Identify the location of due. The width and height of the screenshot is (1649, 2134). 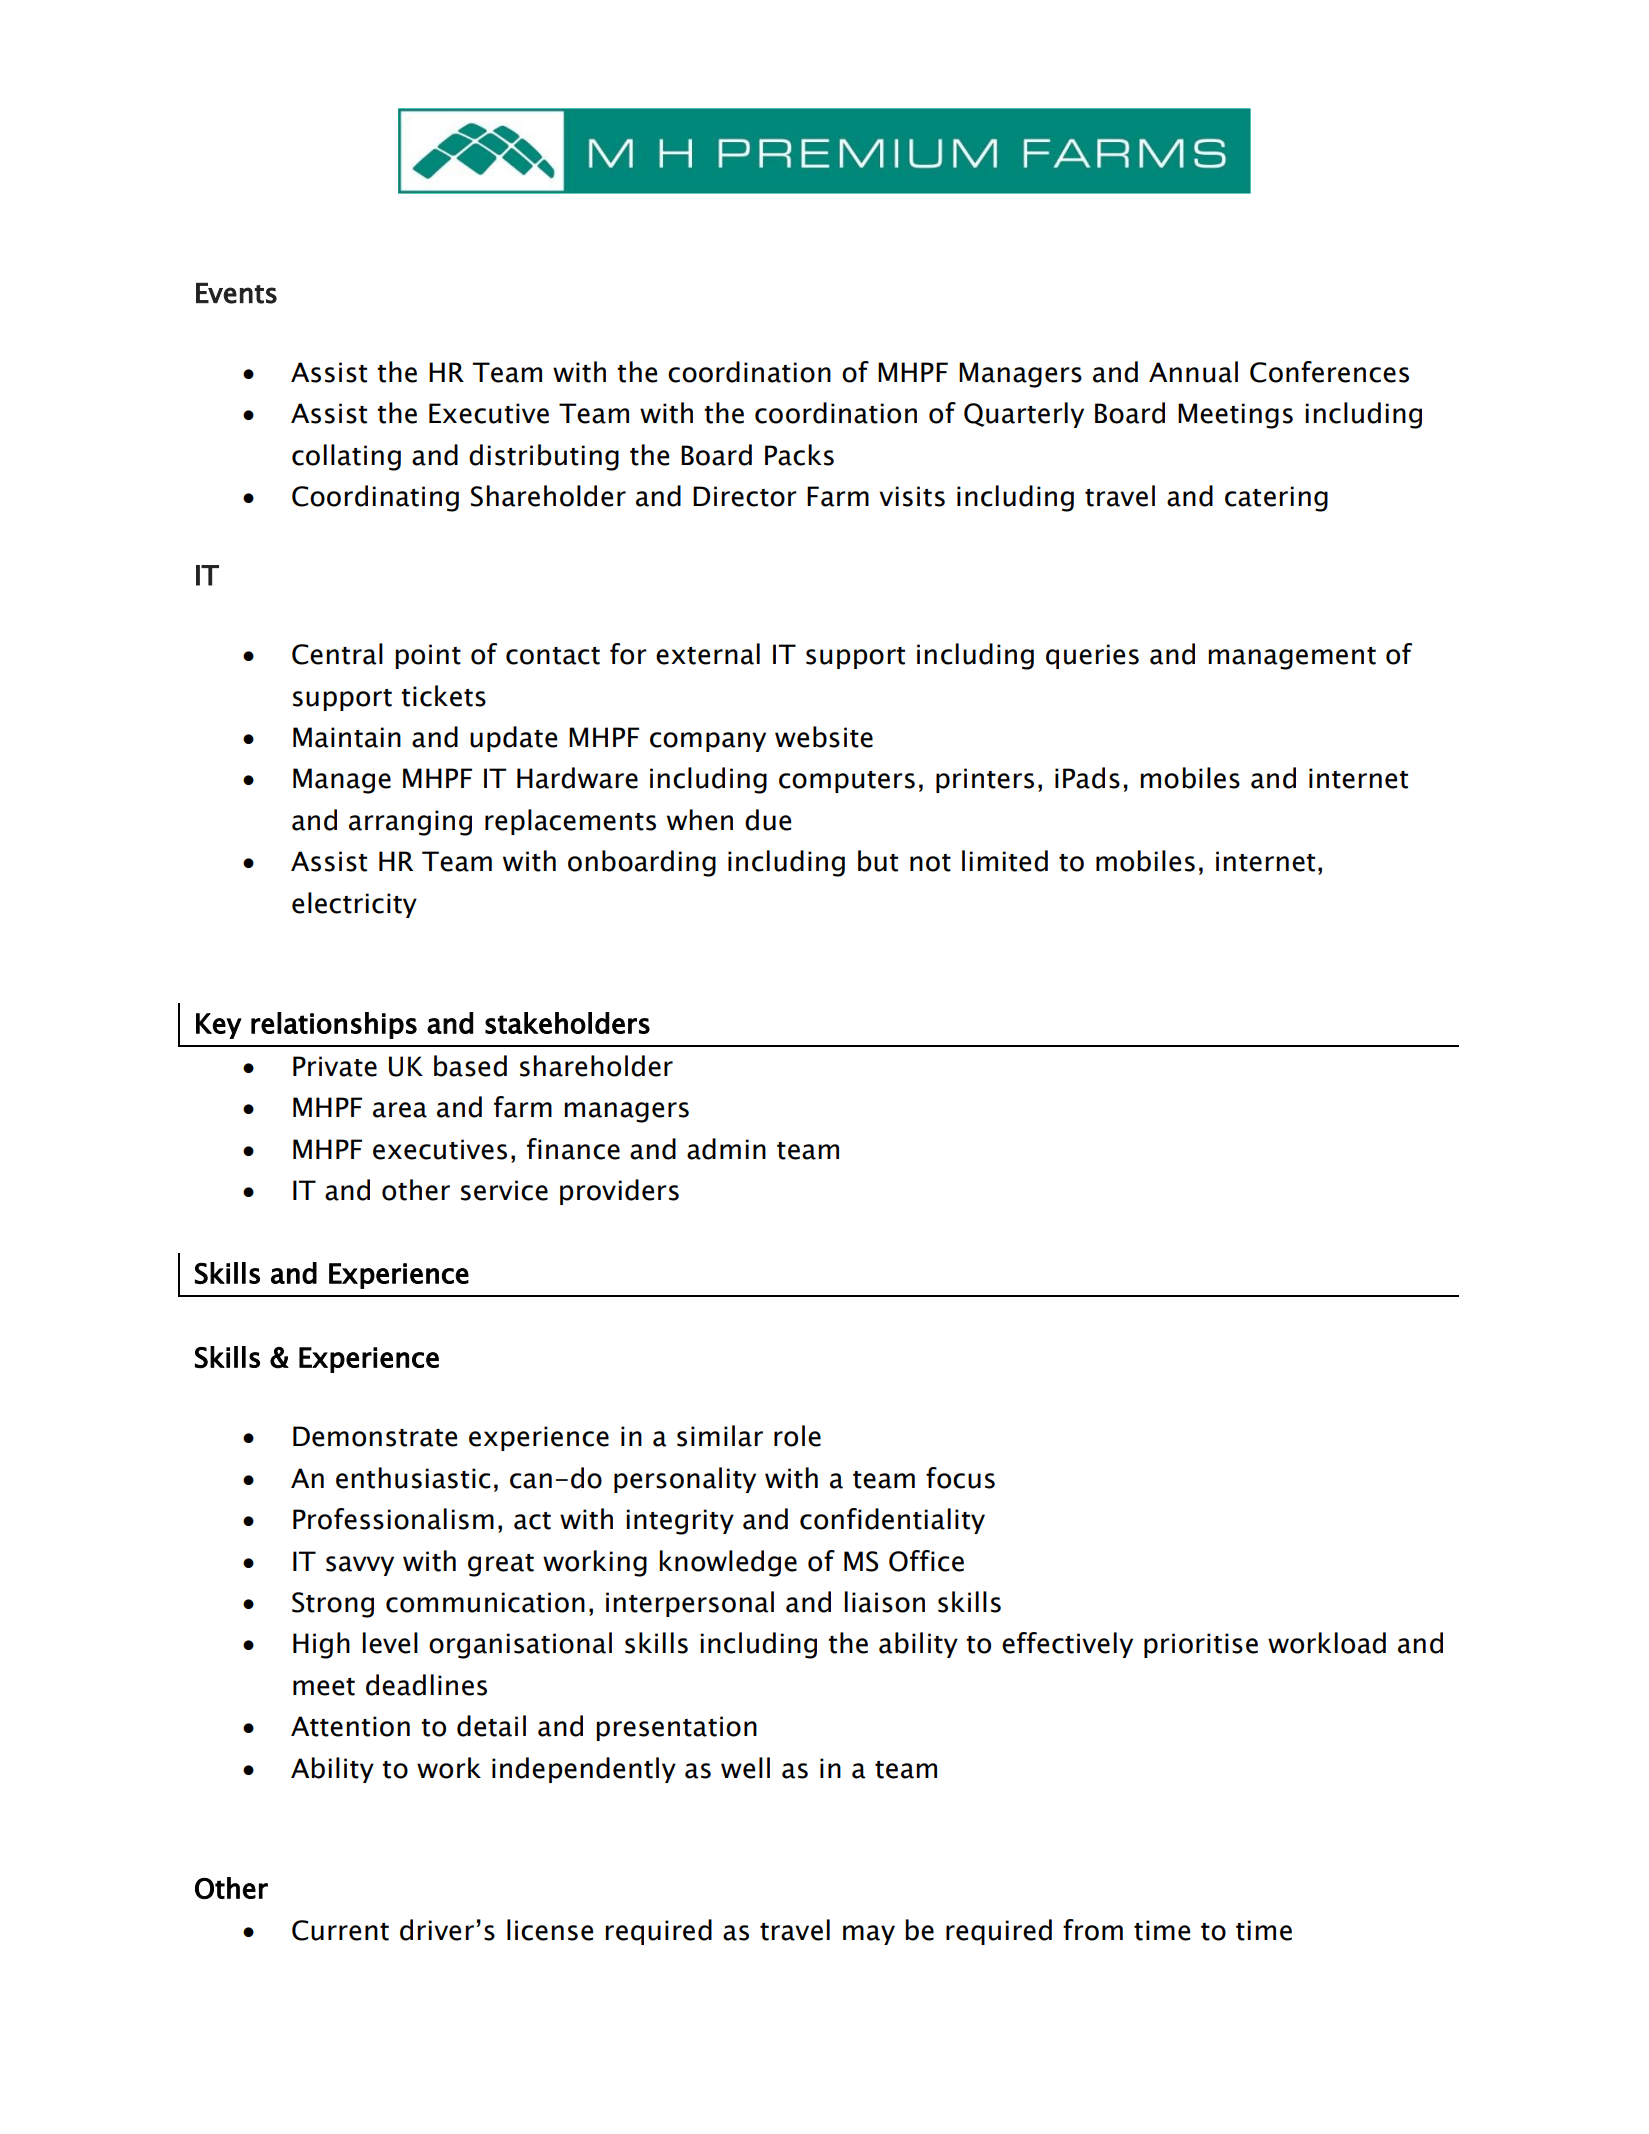
(768, 820).
